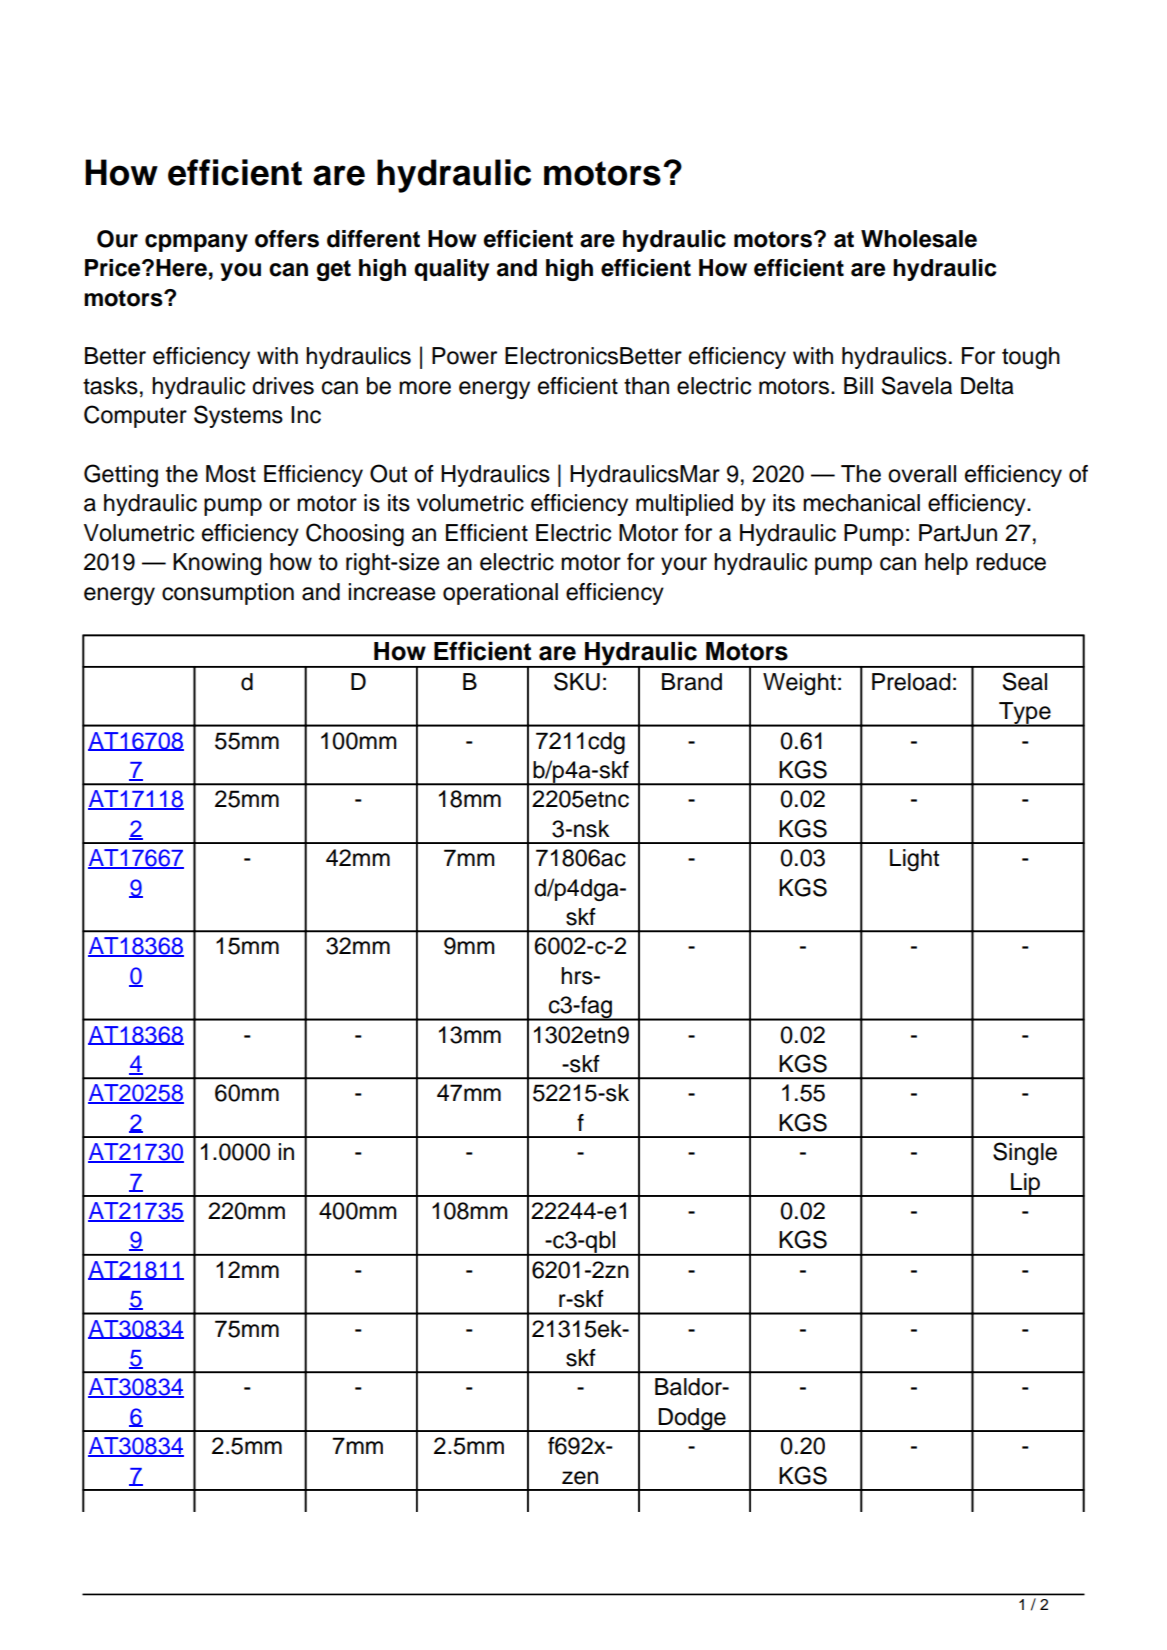 The height and width of the screenshot is (1650, 1167). What do you see at coordinates (914, 860) in the screenshot?
I see `Light` at bounding box center [914, 860].
